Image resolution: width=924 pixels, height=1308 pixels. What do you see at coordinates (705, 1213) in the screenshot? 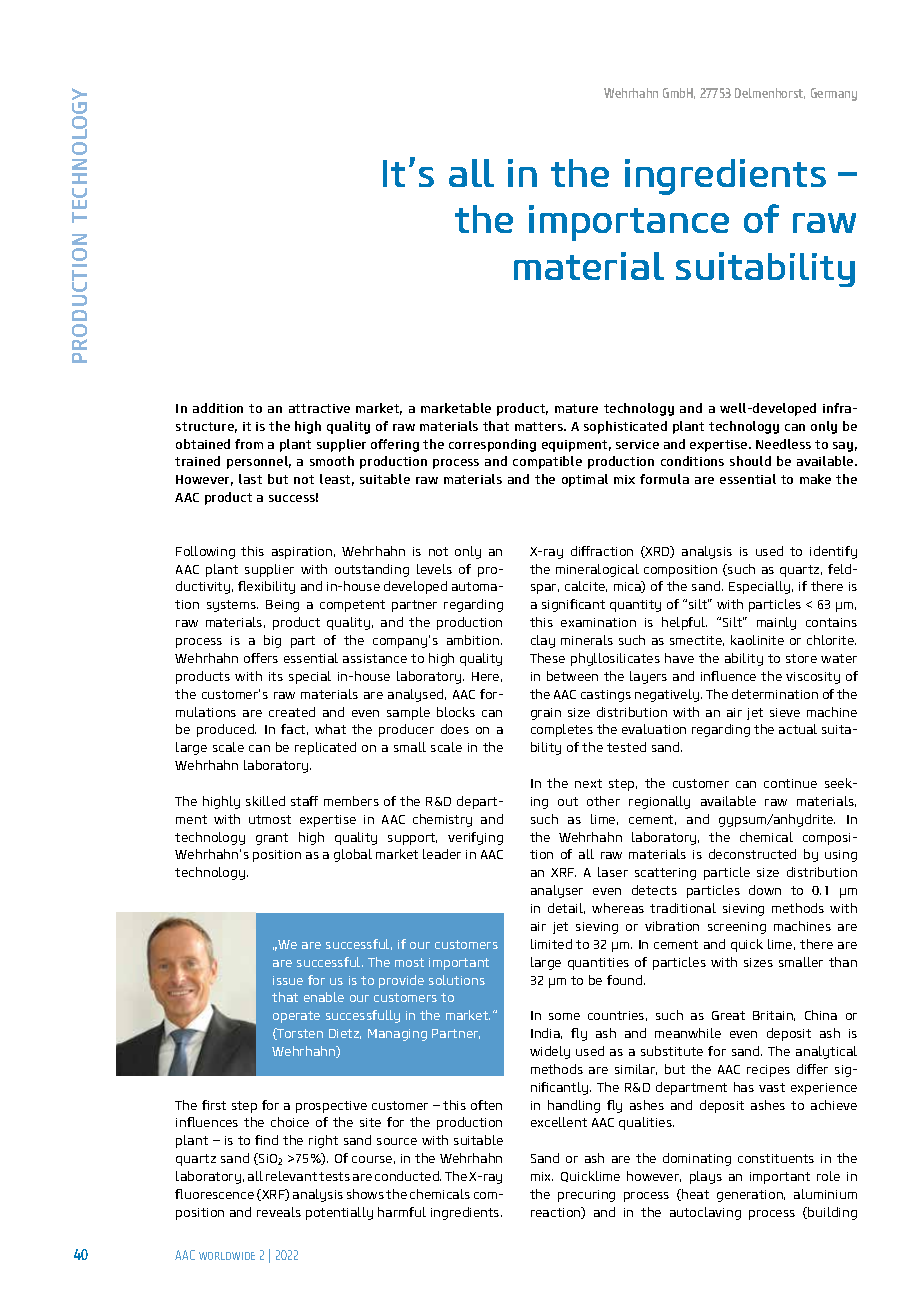
I see `autoclaving` at bounding box center [705, 1213].
